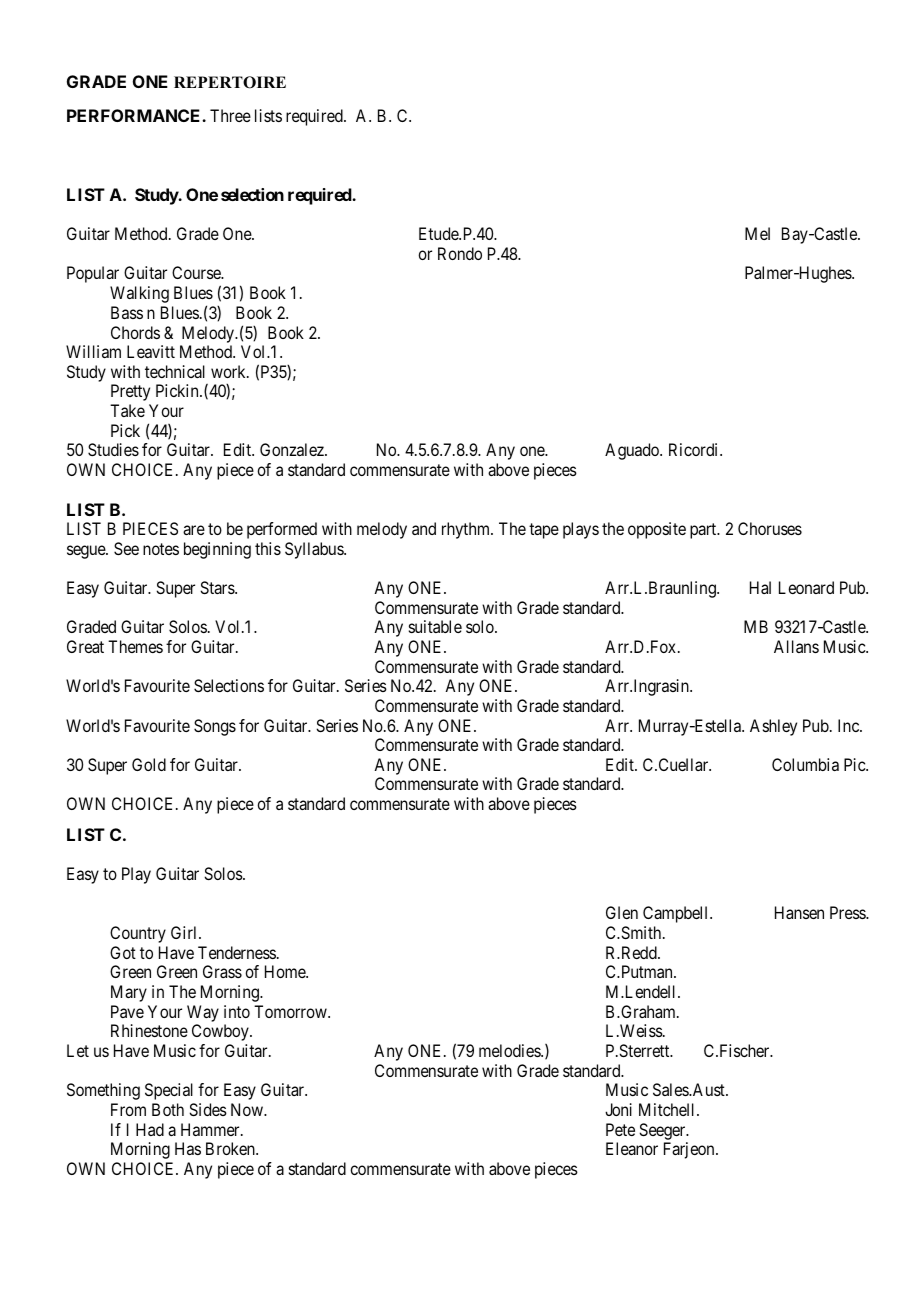 The image size is (924, 1308). Describe the element at coordinates (435, 626) in the image. I see `suitable` at that location.
